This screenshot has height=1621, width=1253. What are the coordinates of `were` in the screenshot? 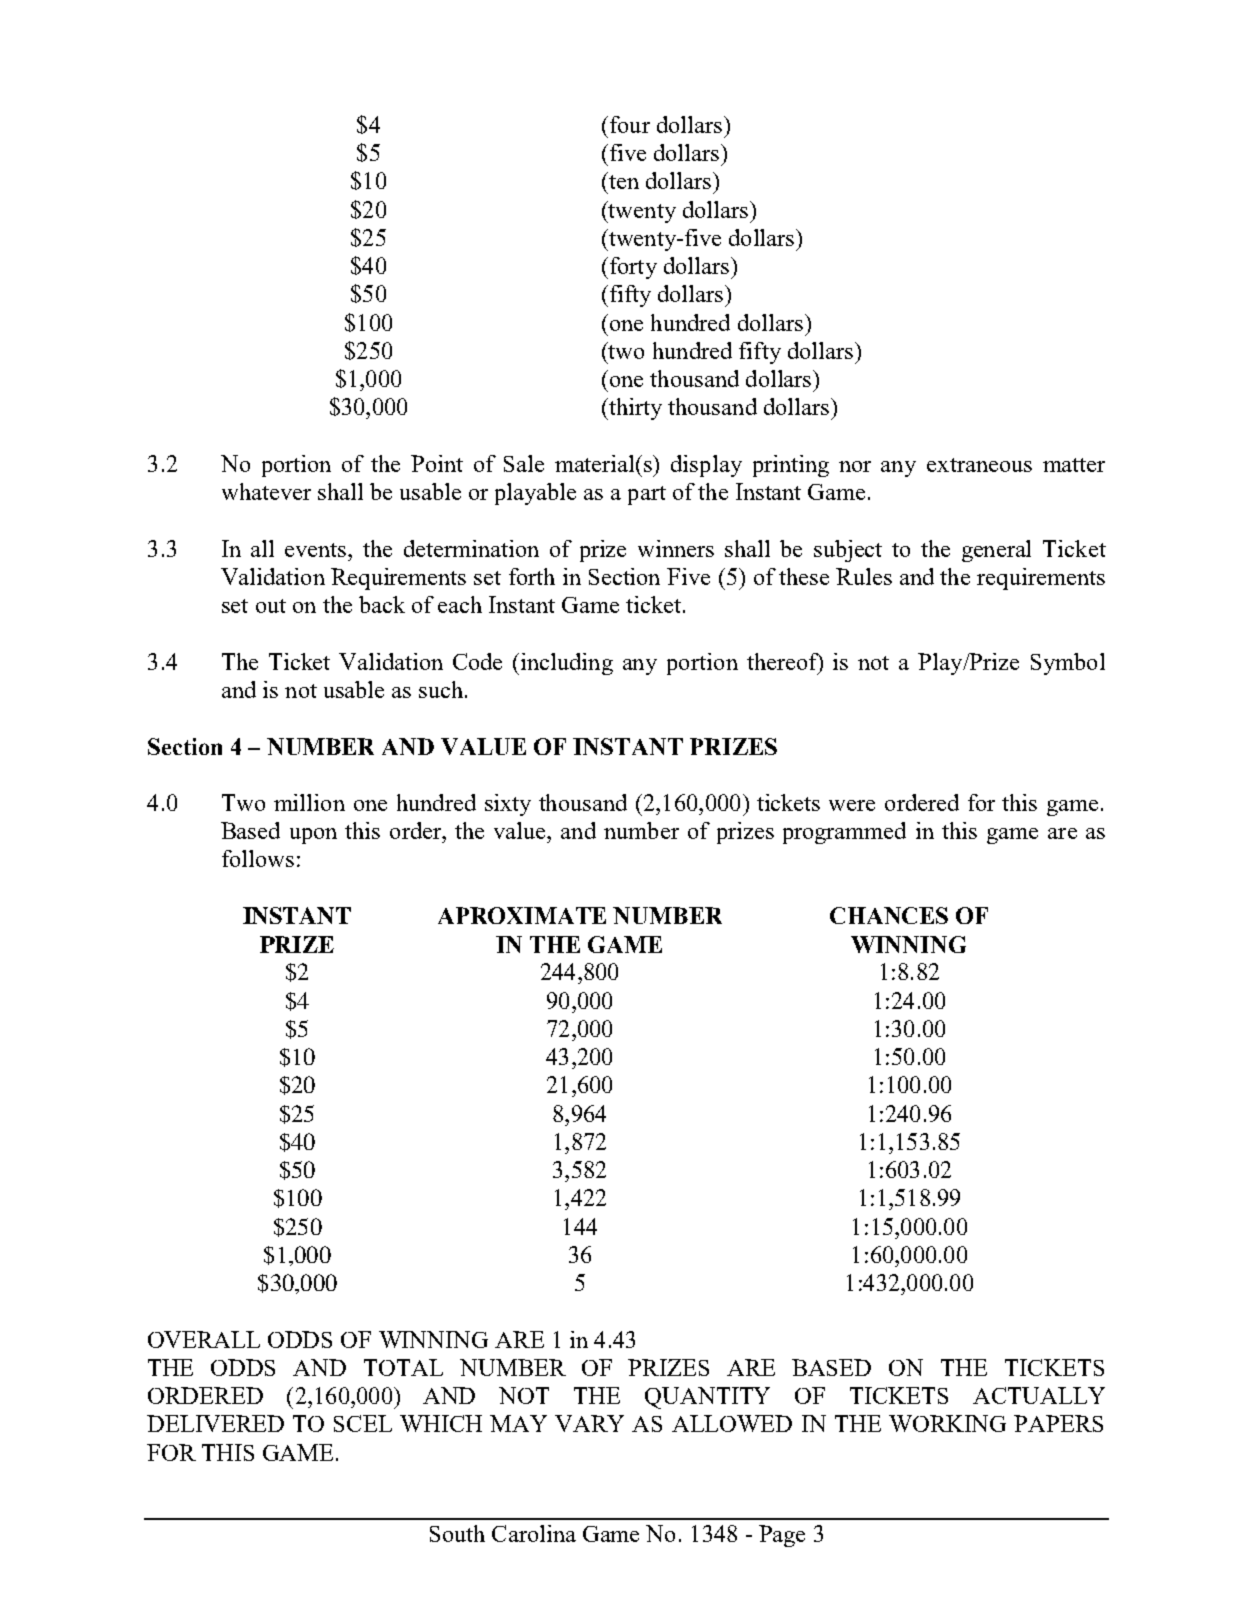 It's located at (852, 805).
